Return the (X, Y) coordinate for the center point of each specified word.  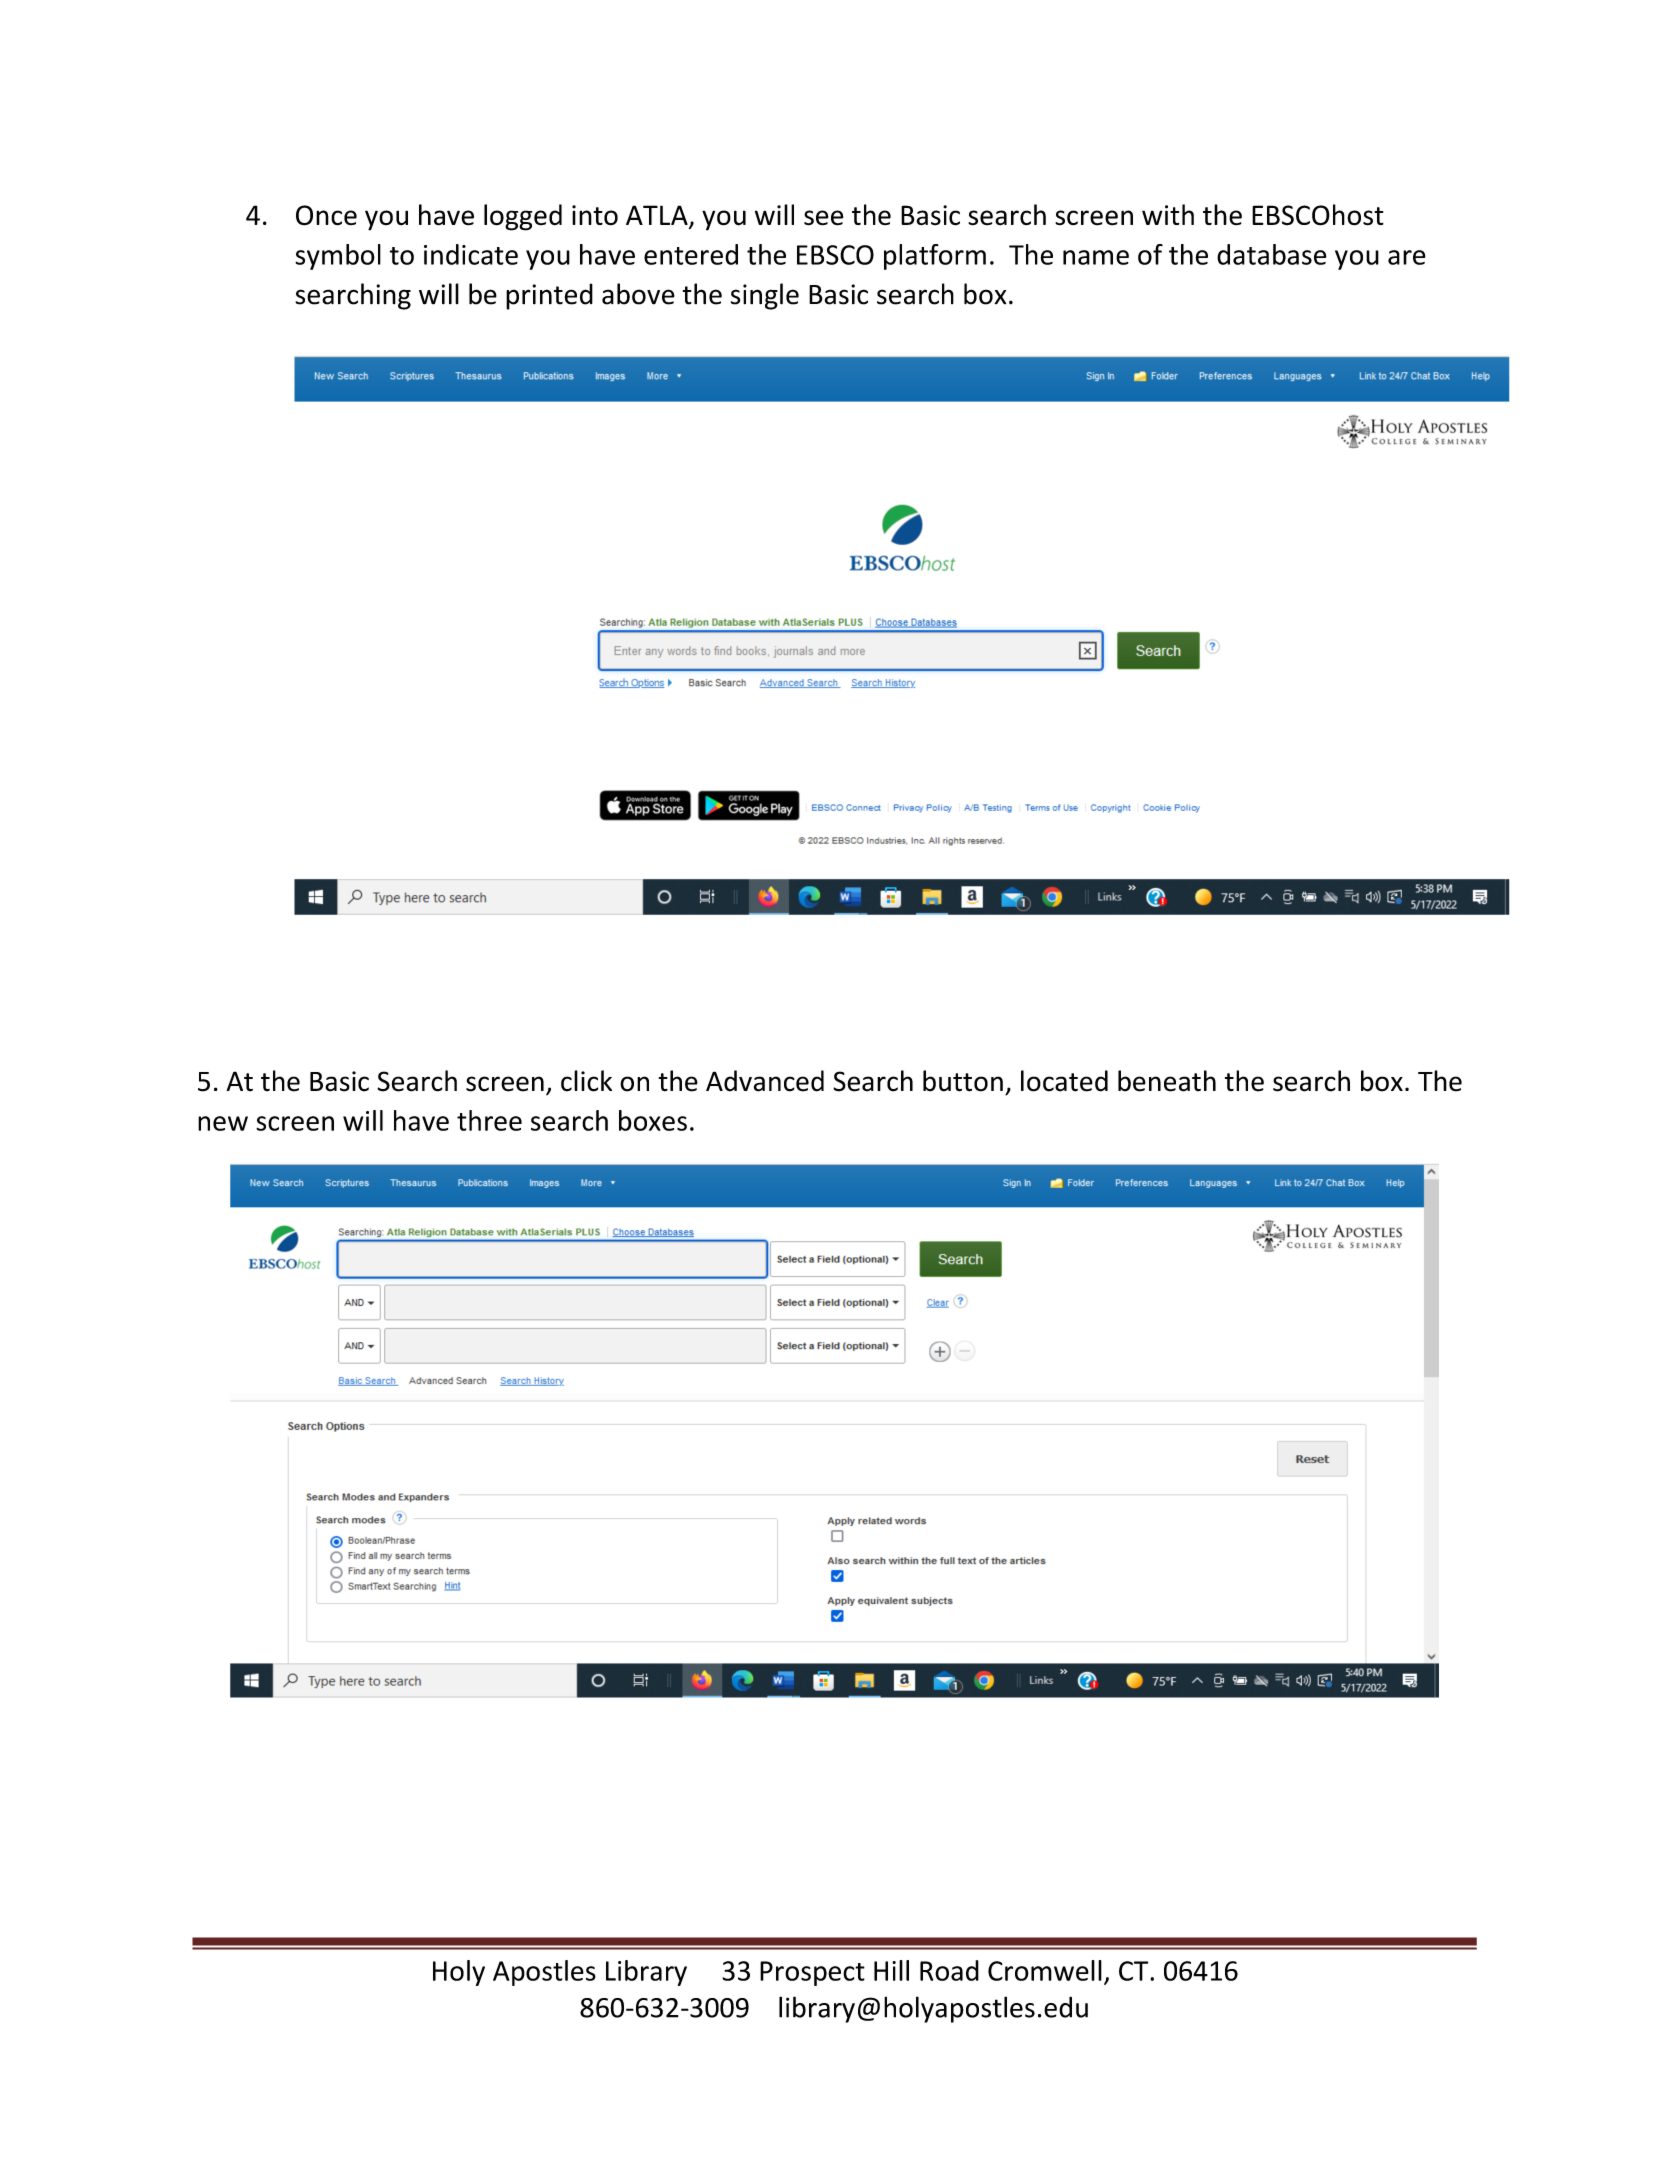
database (1272, 254)
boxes (653, 1120)
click (586, 1081)
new (223, 1123)
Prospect (812, 1973)
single (765, 296)
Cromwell (1045, 1970)
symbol (338, 257)
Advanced (765, 1081)
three (489, 1120)
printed (549, 296)
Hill (891, 1970)
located (1064, 1081)
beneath (1167, 1081)
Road (949, 1970)
